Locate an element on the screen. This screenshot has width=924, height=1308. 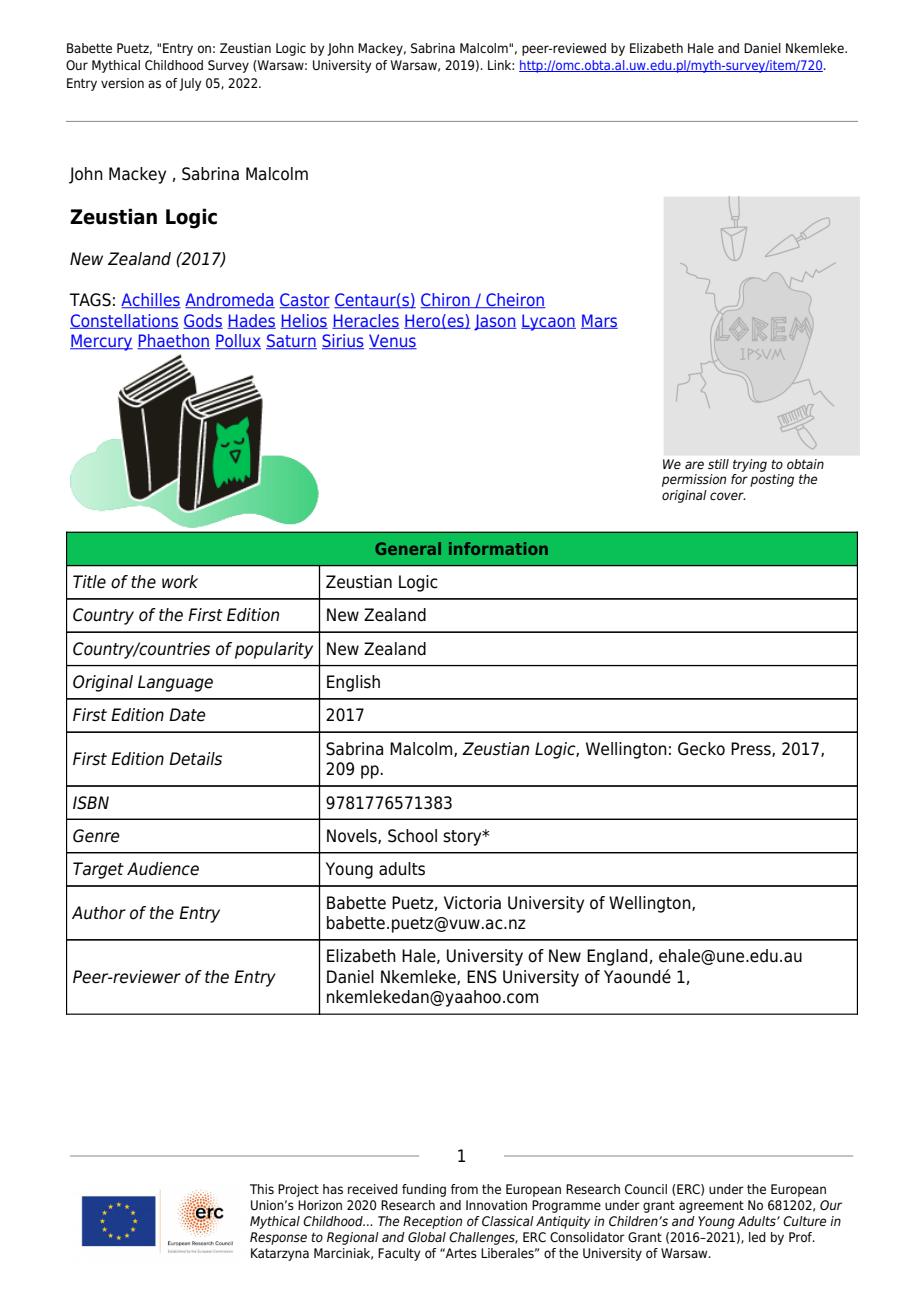
This is located at coordinates (262, 1189).
